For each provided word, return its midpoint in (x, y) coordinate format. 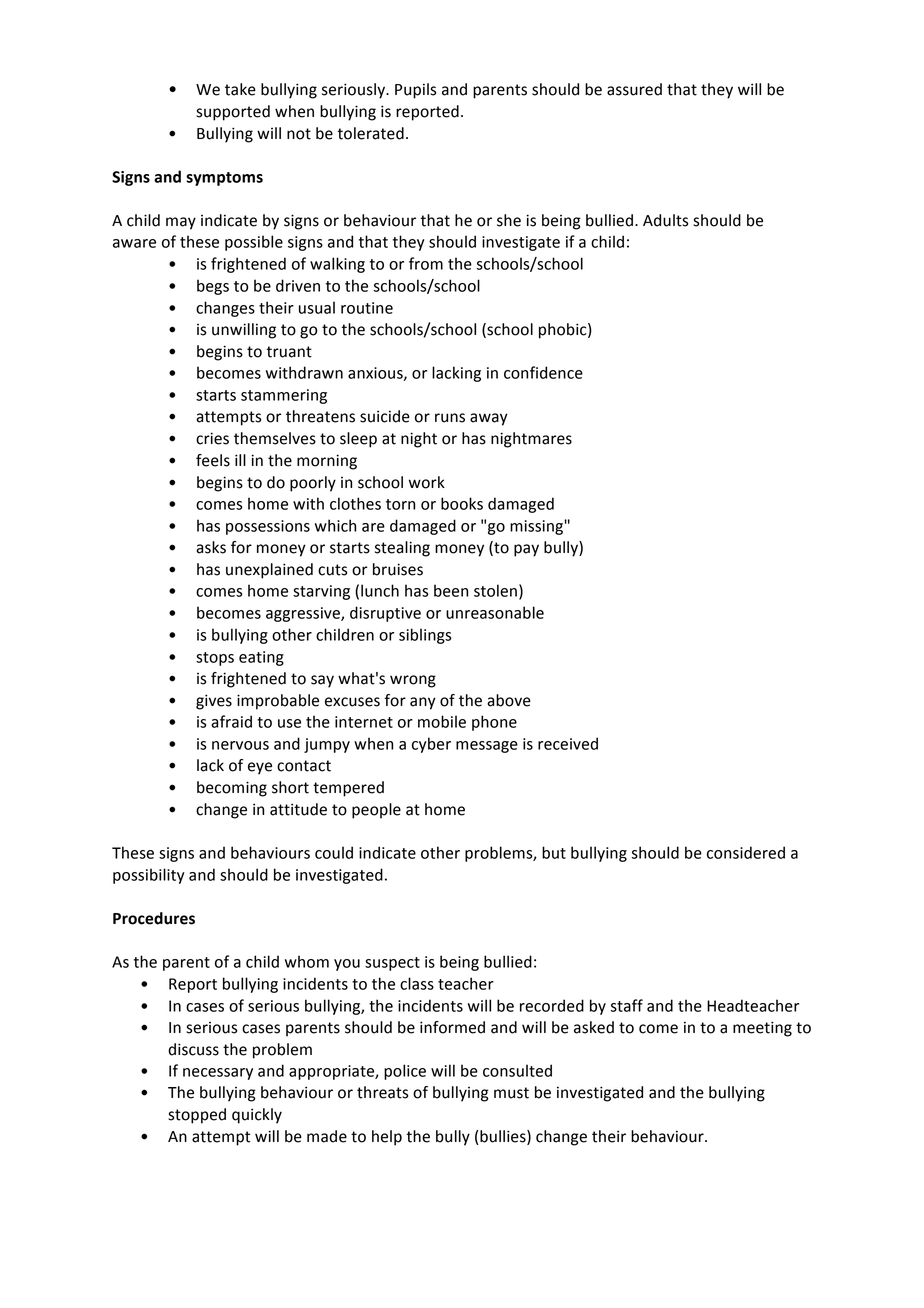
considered (746, 852)
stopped (197, 1116)
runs (450, 418)
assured (634, 89)
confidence (543, 372)
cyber (431, 745)
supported (233, 113)
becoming (232, 789)
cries (212, 438)
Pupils (415, 91)
